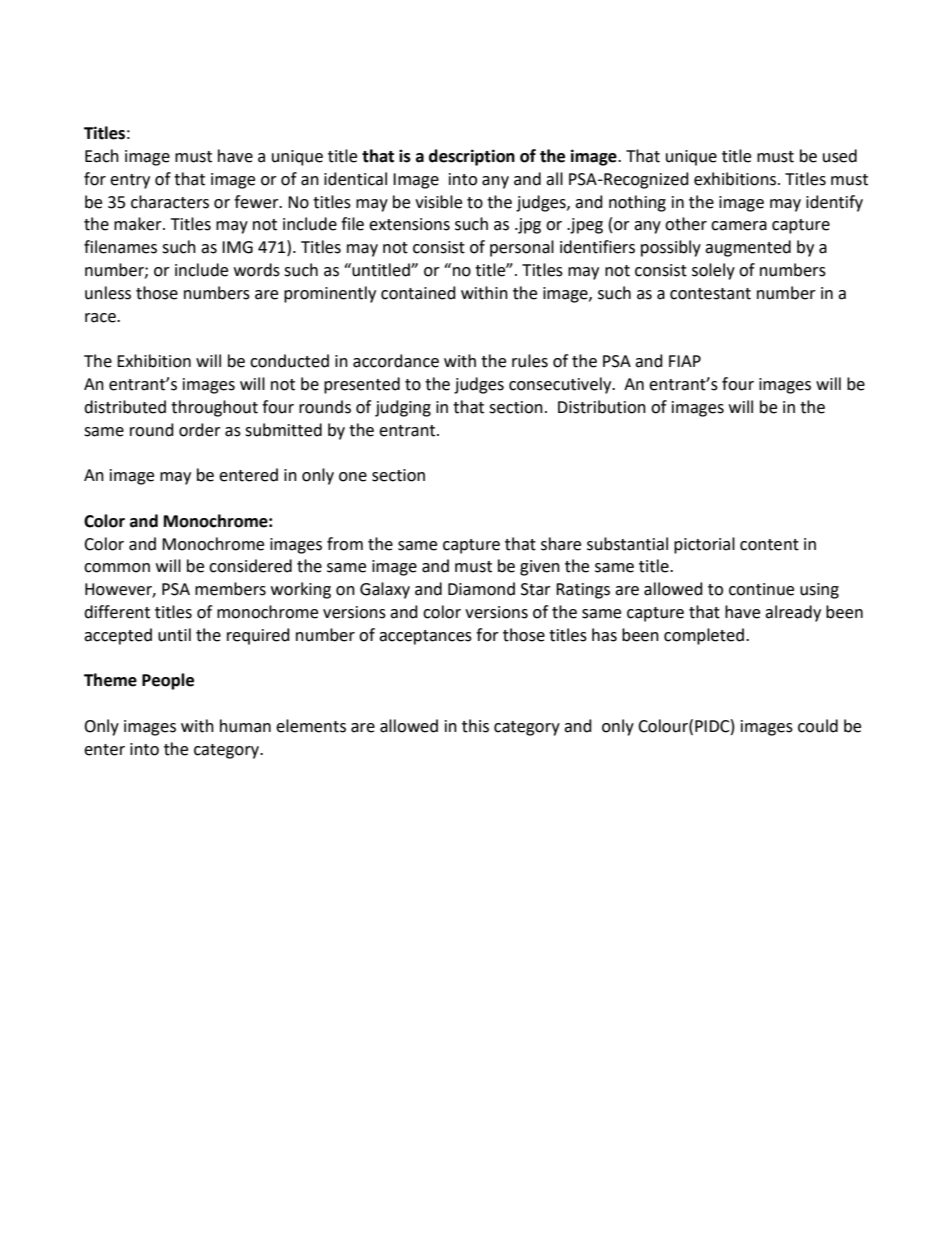  What do you see at coordinates (230, 589) in the screenshot?
I see `members` at bounding box center [230, 589].
